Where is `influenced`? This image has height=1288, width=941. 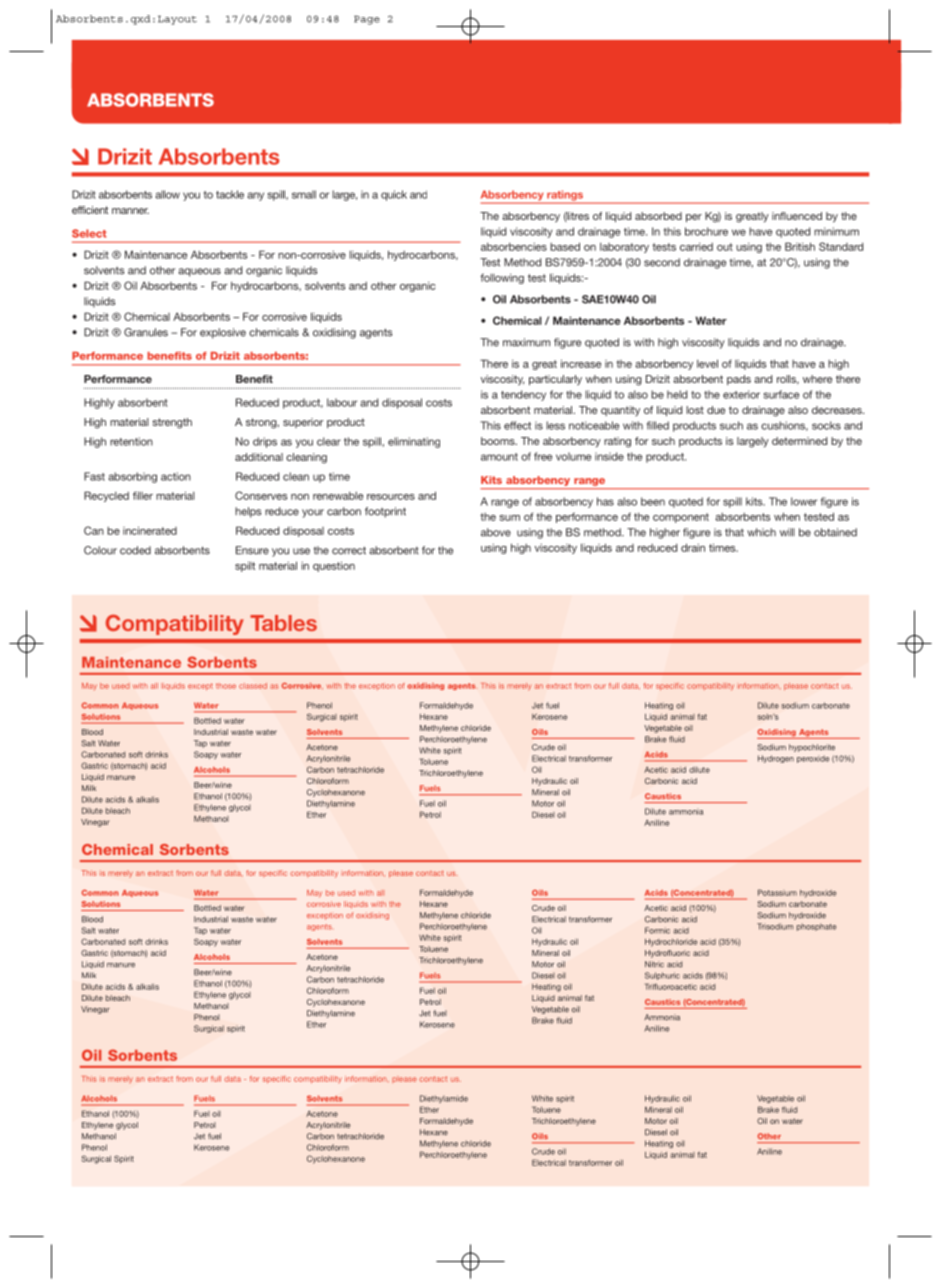 influenced is located at coordinates (797, 216).
